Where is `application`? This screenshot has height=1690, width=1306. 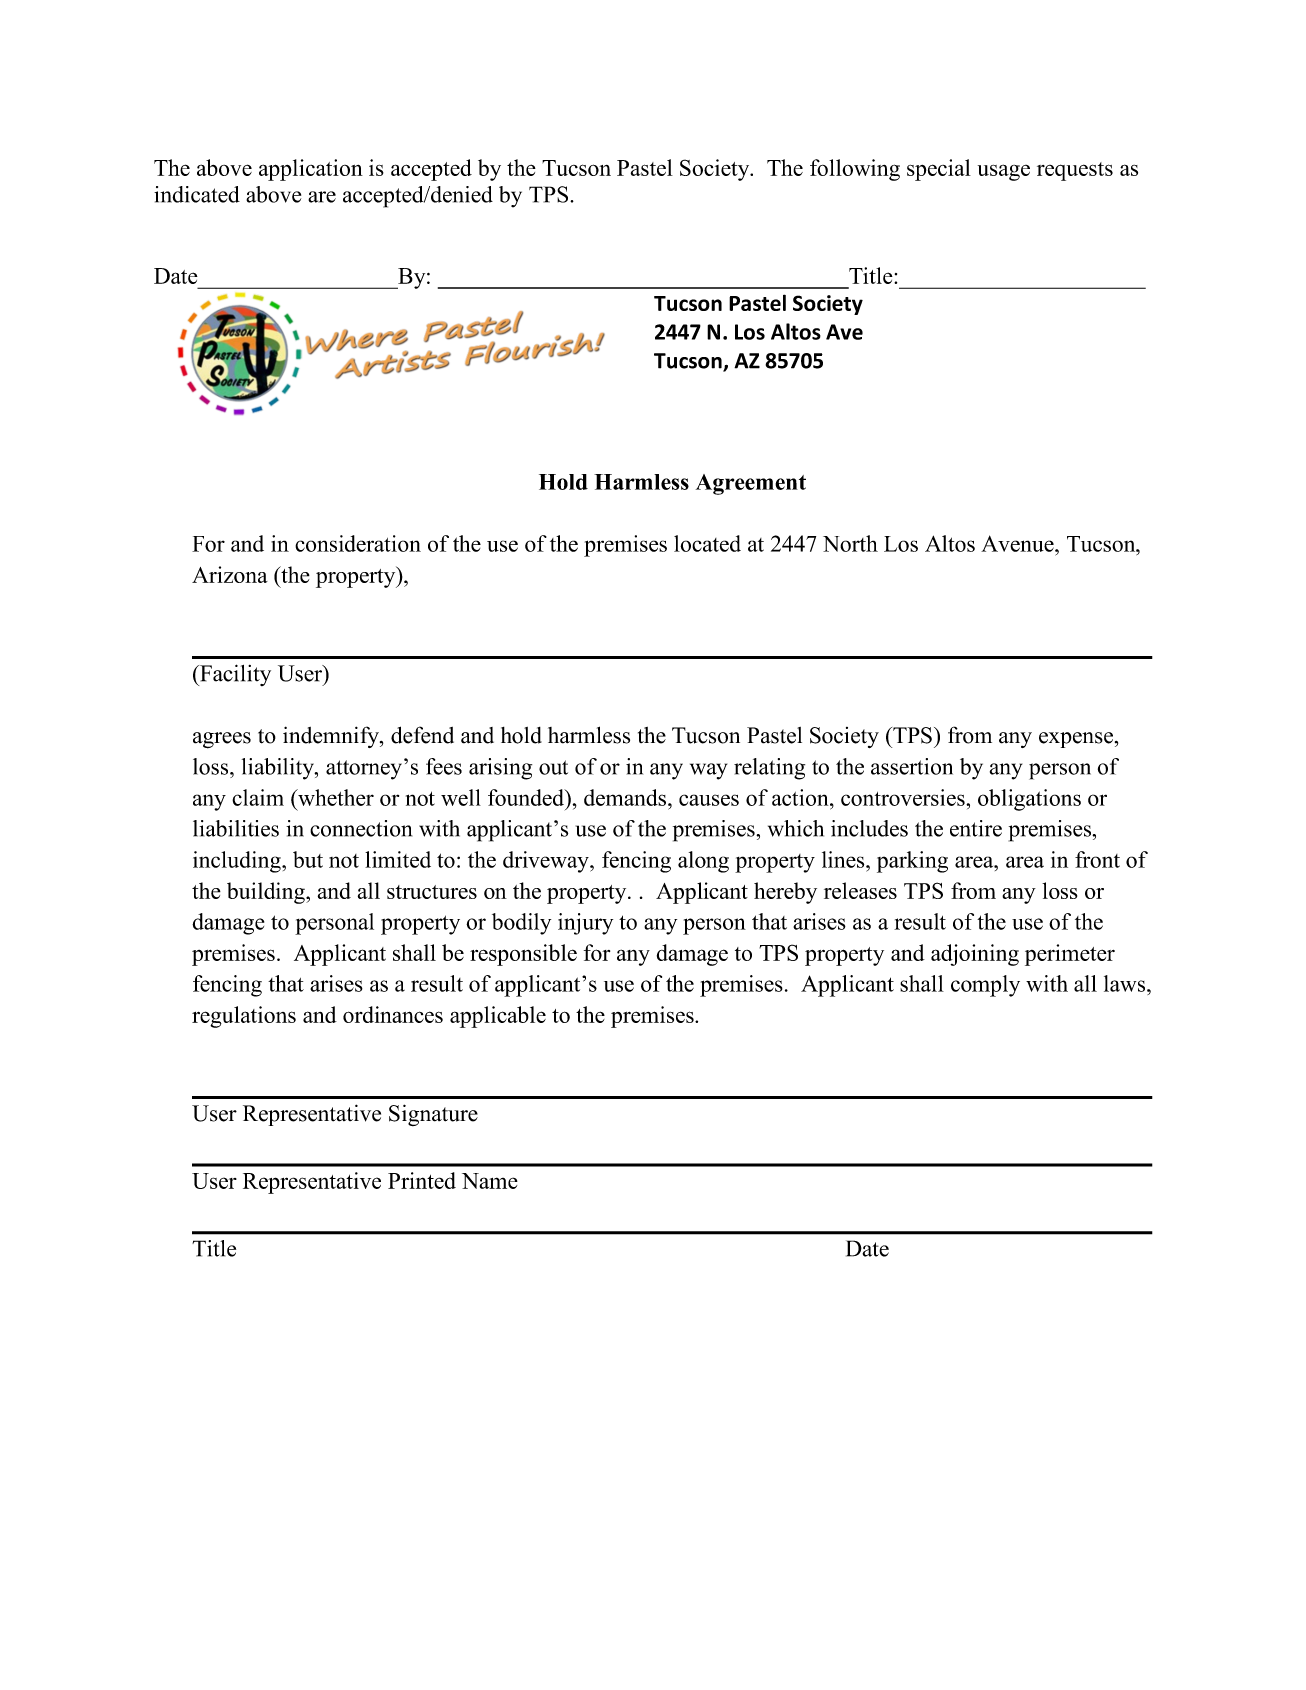 application is located at coordinates (311, 170).
